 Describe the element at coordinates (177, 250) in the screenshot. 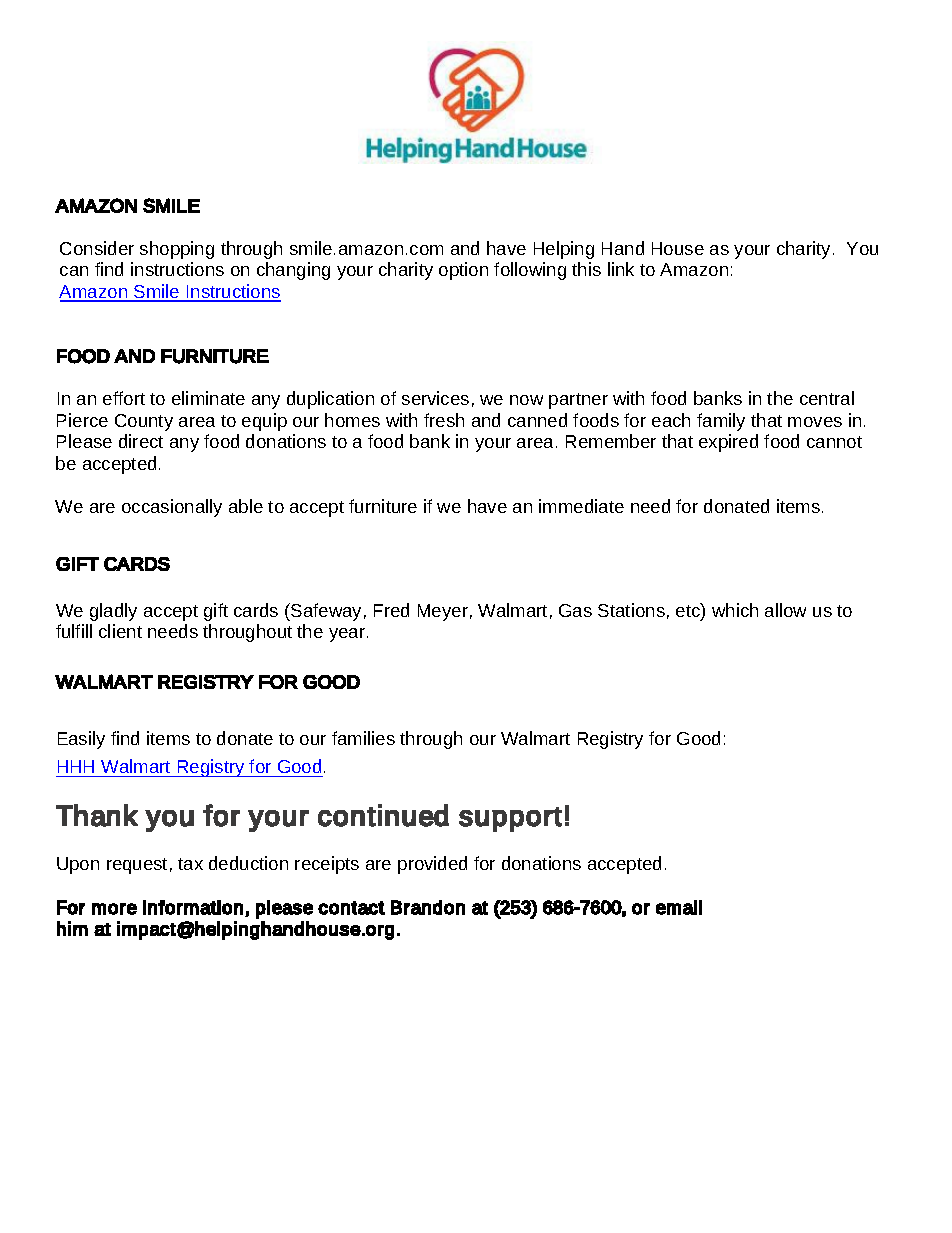

I see `shopping` at that location.
